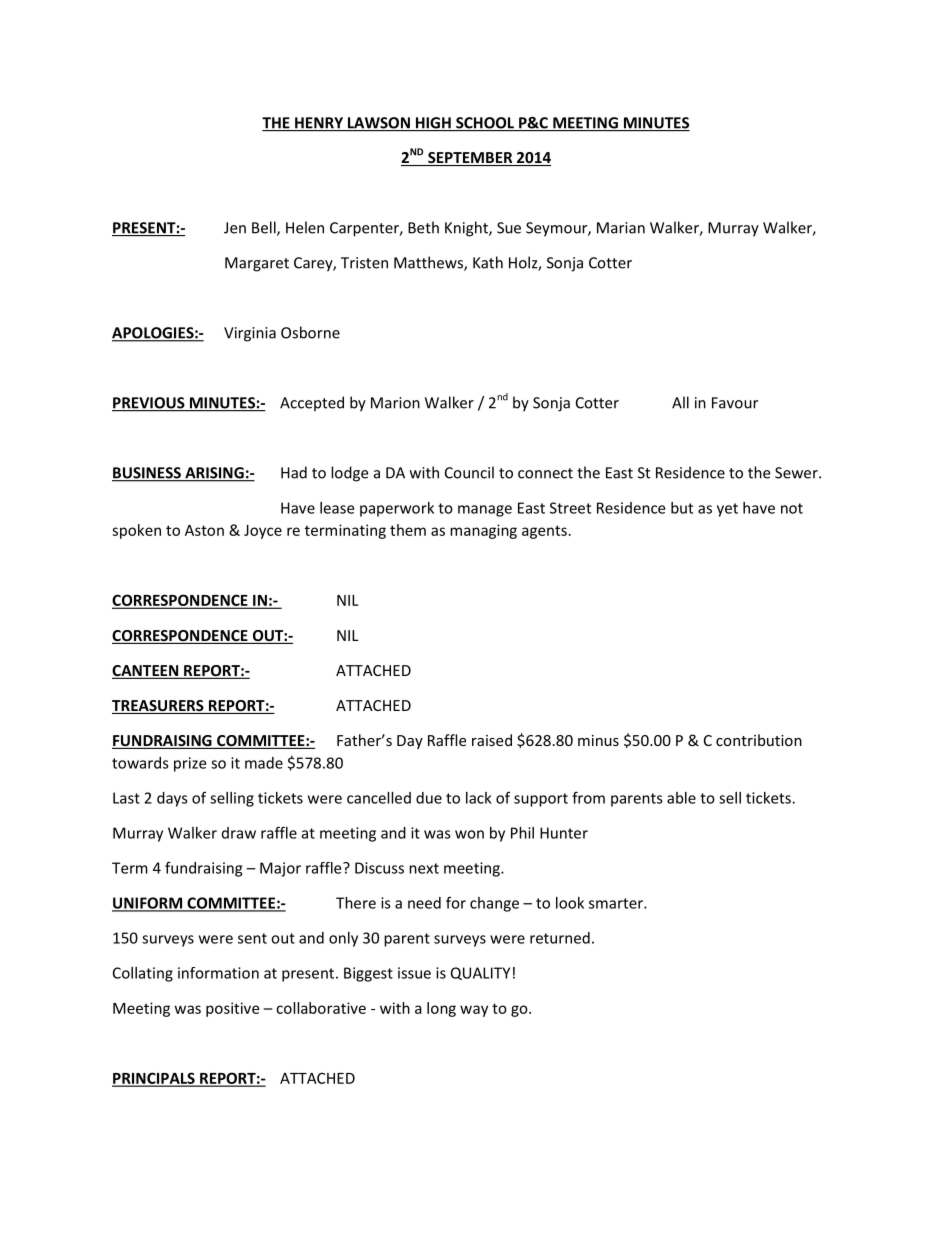 The image size is (952, 1233). Describe the element at coordinates (727, 510) in the image. I see `yet` at that location.
